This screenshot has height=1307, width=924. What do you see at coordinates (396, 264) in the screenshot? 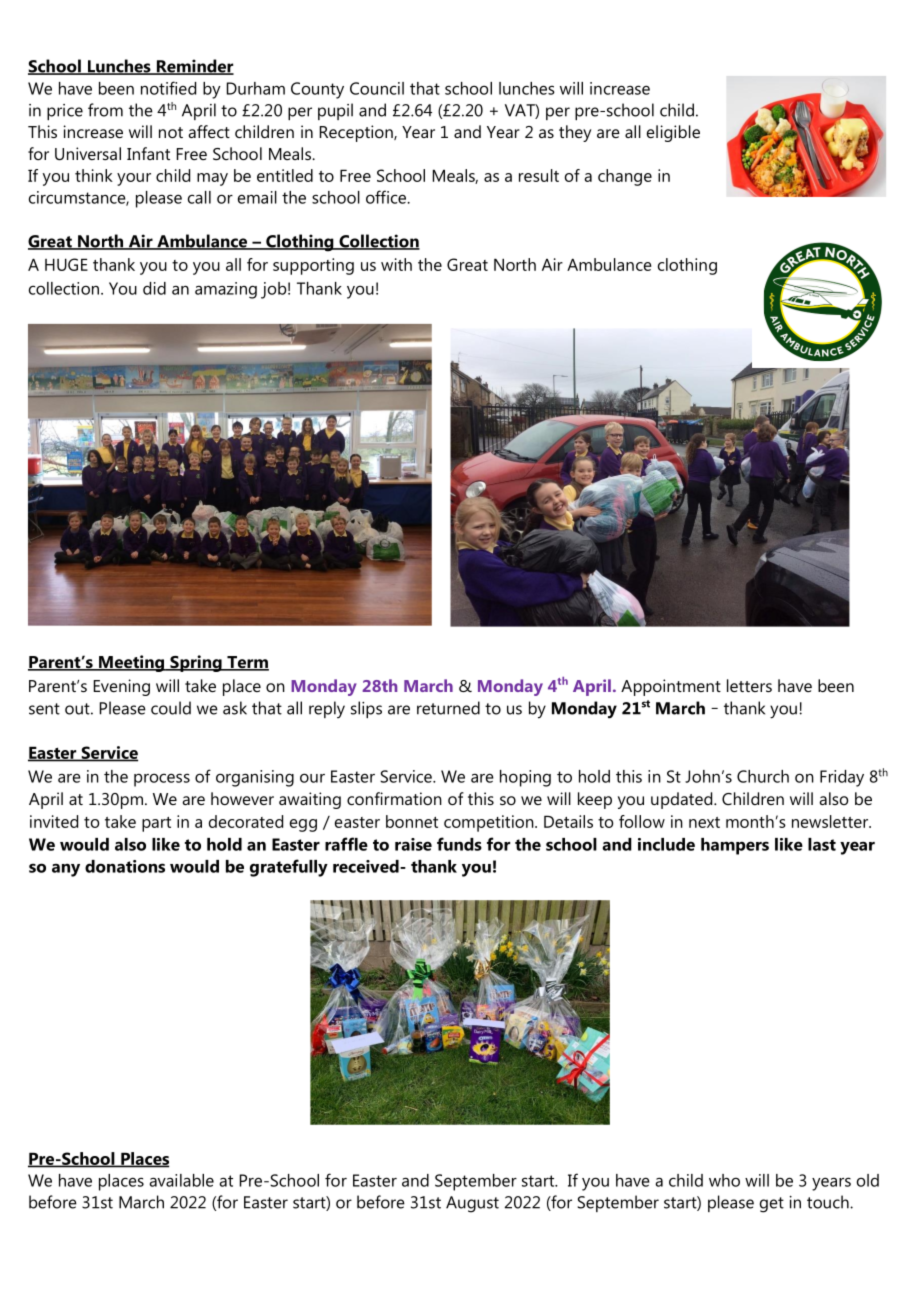
I see `with` at bounding box center [396, 264].
